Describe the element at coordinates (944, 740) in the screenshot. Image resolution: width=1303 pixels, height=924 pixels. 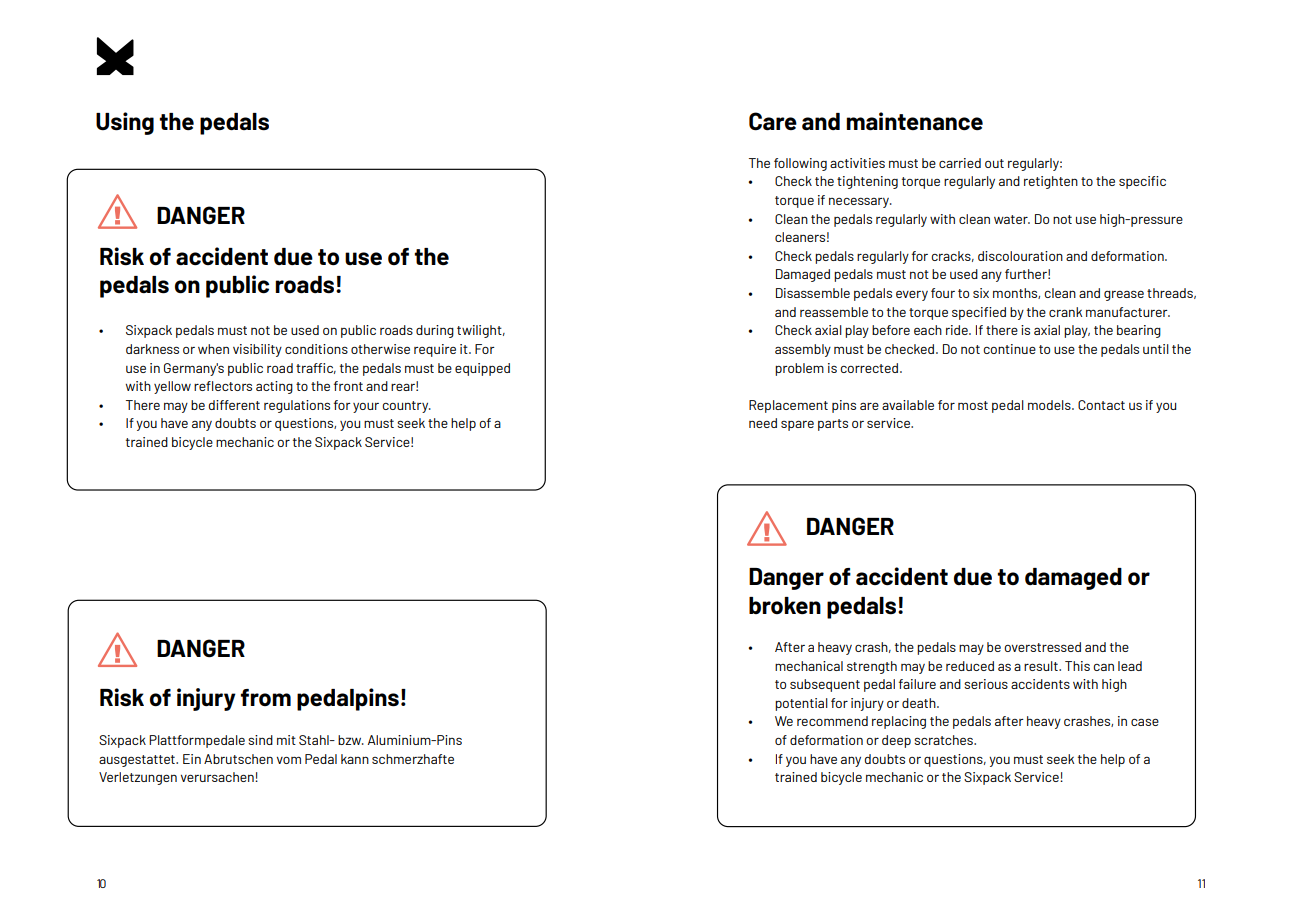
I see `scratches` at that location.
